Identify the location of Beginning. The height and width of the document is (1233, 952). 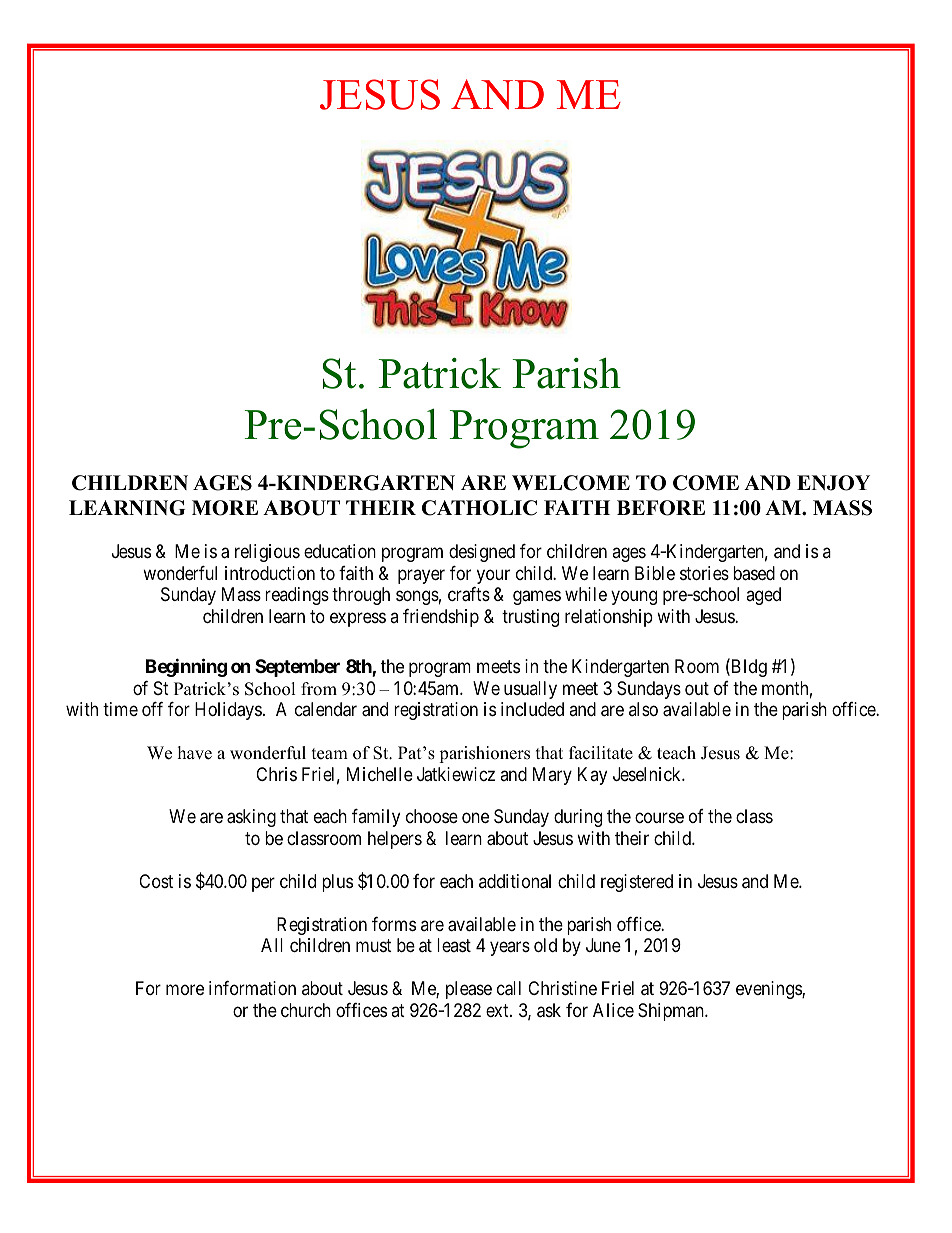
(186, 667).
